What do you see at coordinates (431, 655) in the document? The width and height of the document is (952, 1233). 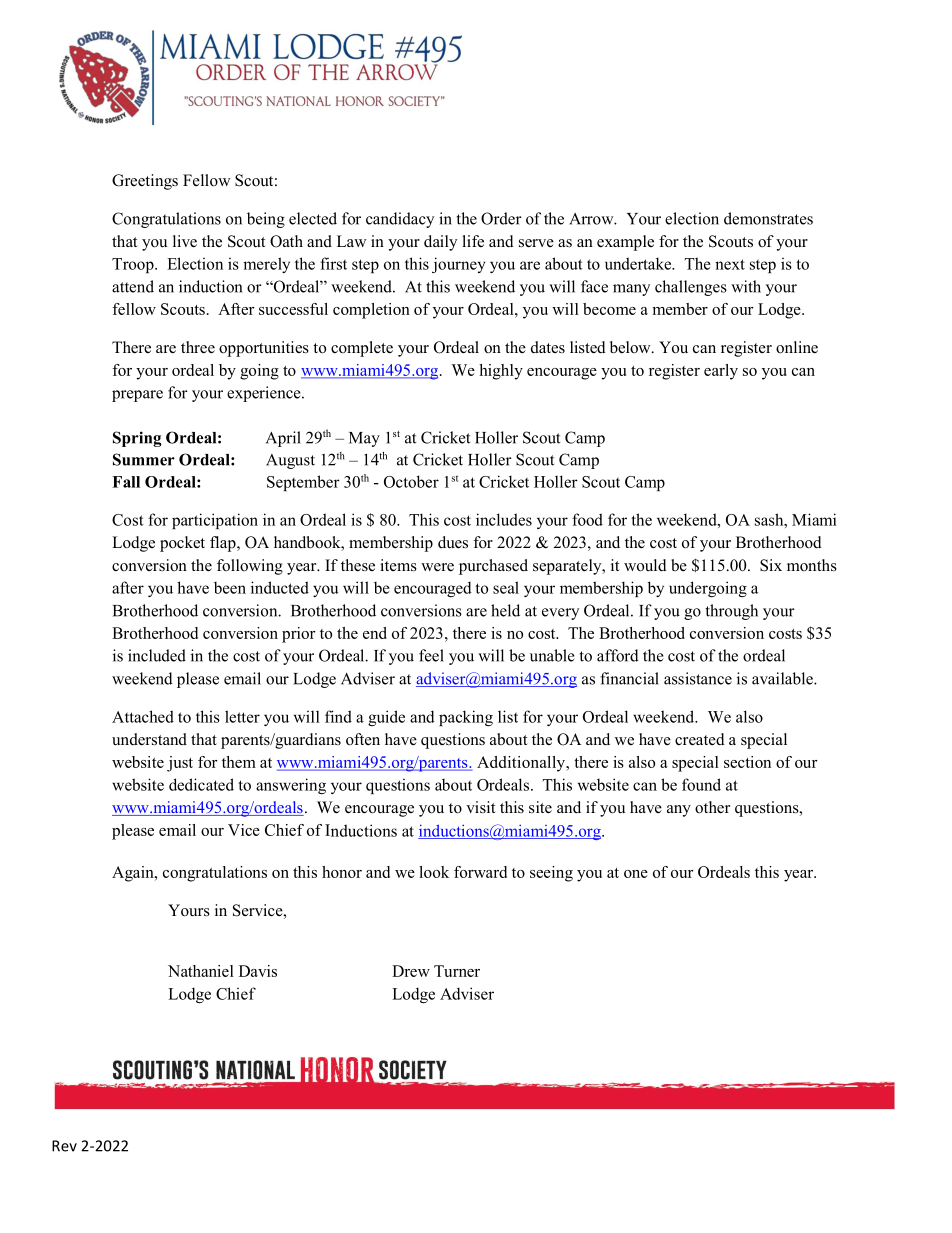 I see `feel` at bounding box center [431, 655].
